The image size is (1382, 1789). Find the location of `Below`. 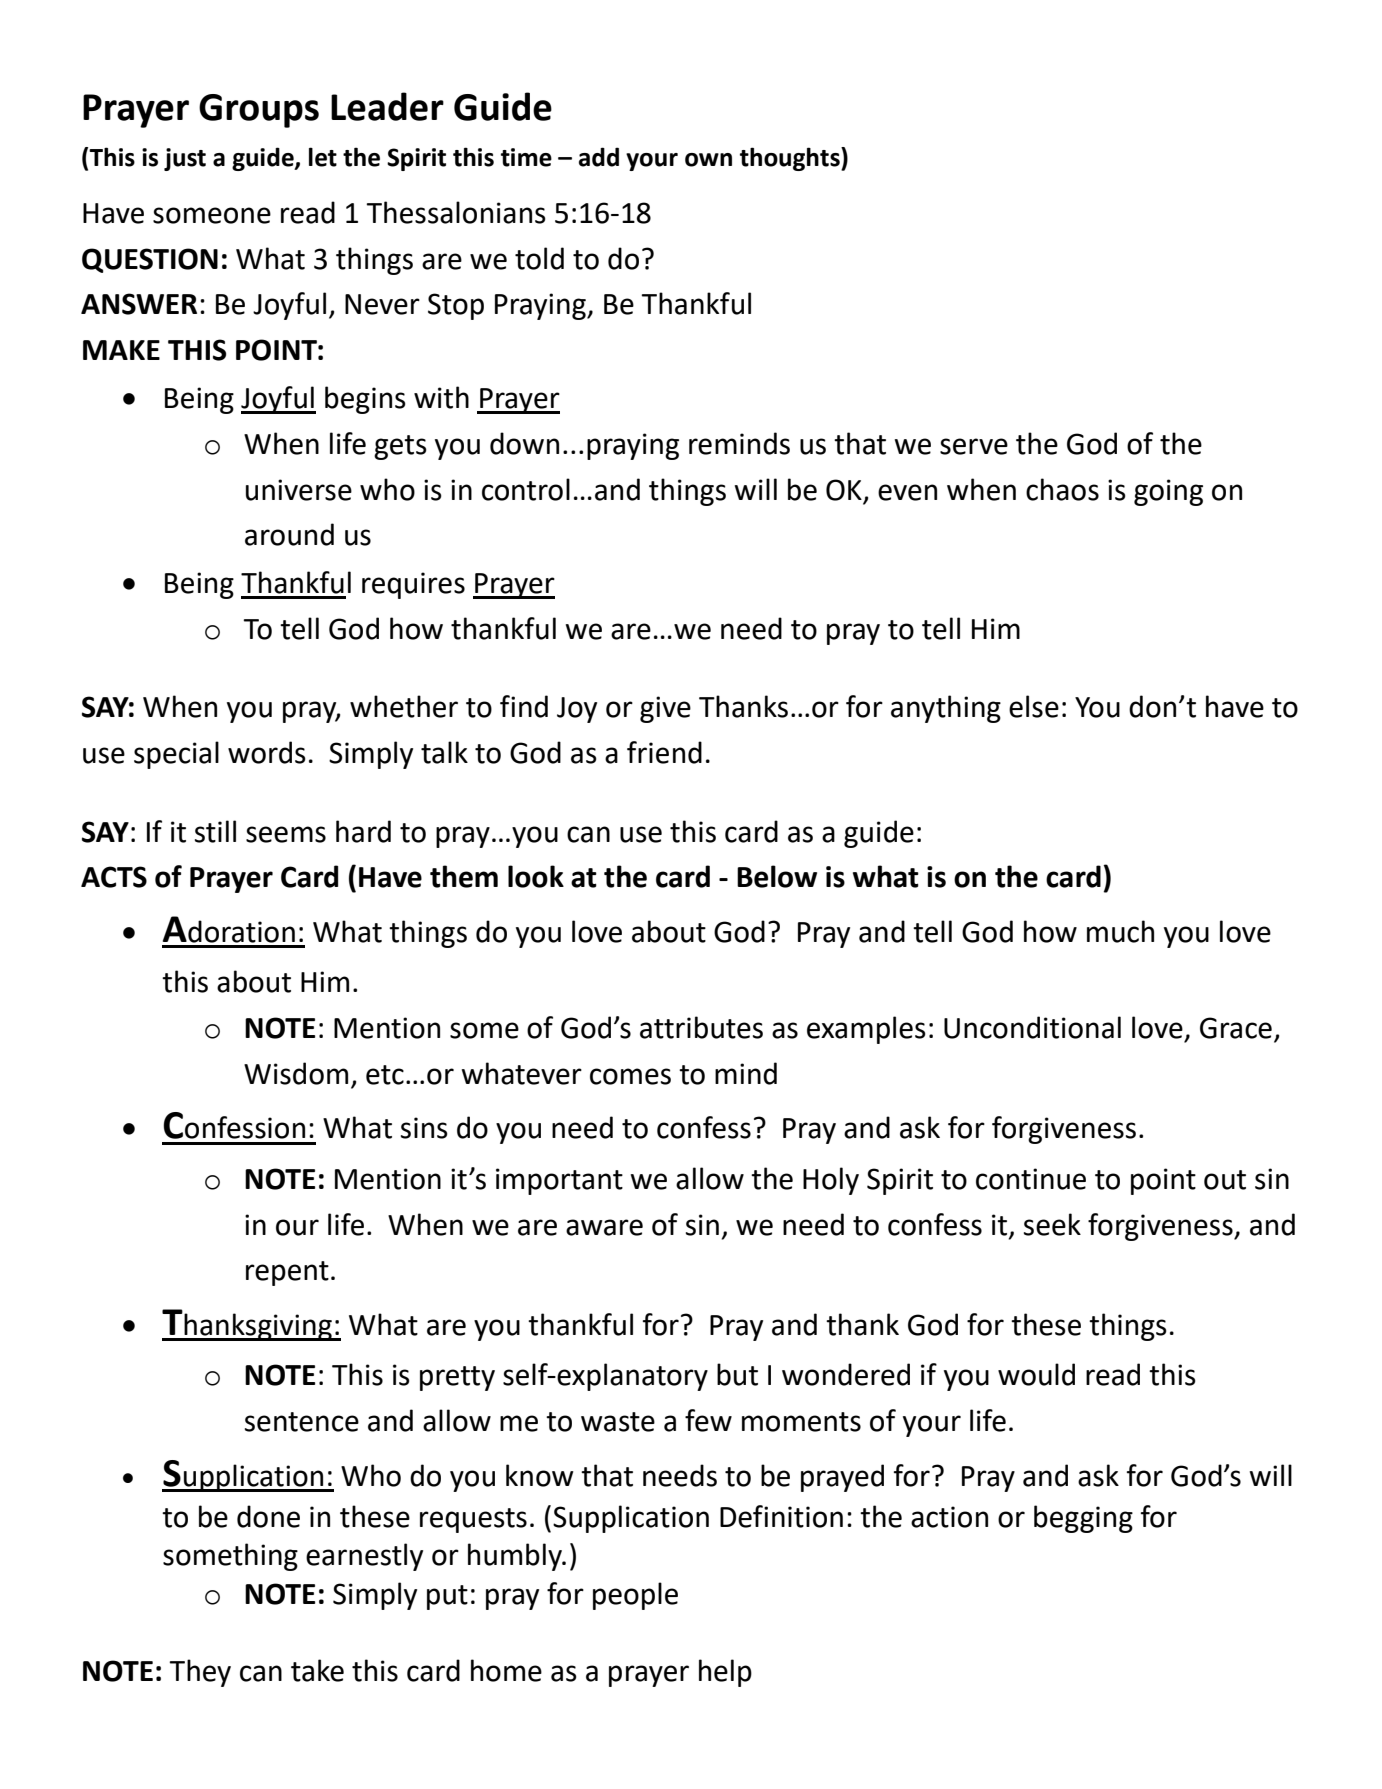

Below is located at coordinates (777, 876).
